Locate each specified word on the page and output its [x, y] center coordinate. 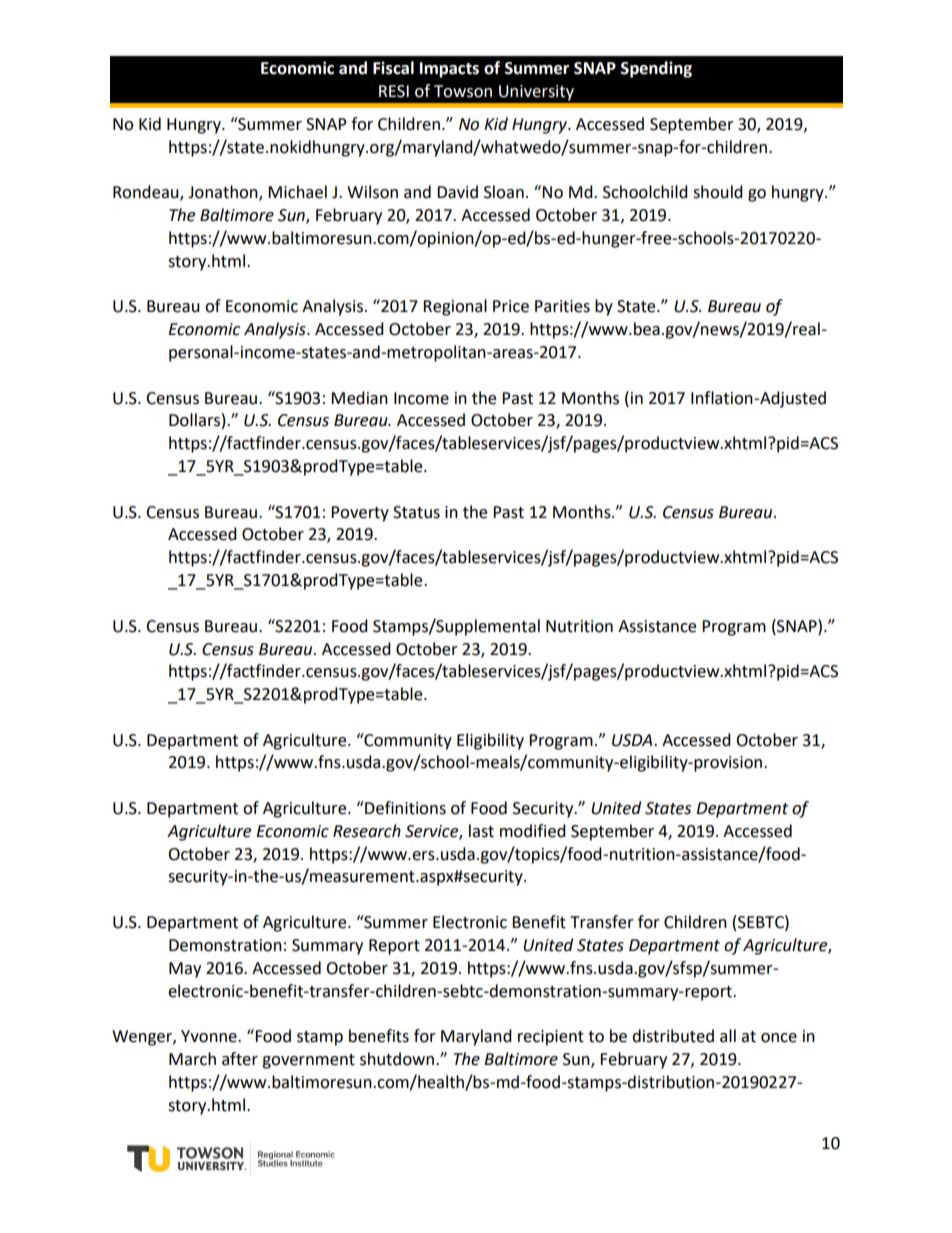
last [481, 831]
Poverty [360, 514]
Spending [656, 69]
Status [416, 512]
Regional [455, 307]
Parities [562, 306]
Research [367, 831]
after [240, 1059]
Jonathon [224, 193]
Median [359, 398]
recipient [551, 1038]
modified [533, 831]
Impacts [449, 70]
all [728, 1036]
